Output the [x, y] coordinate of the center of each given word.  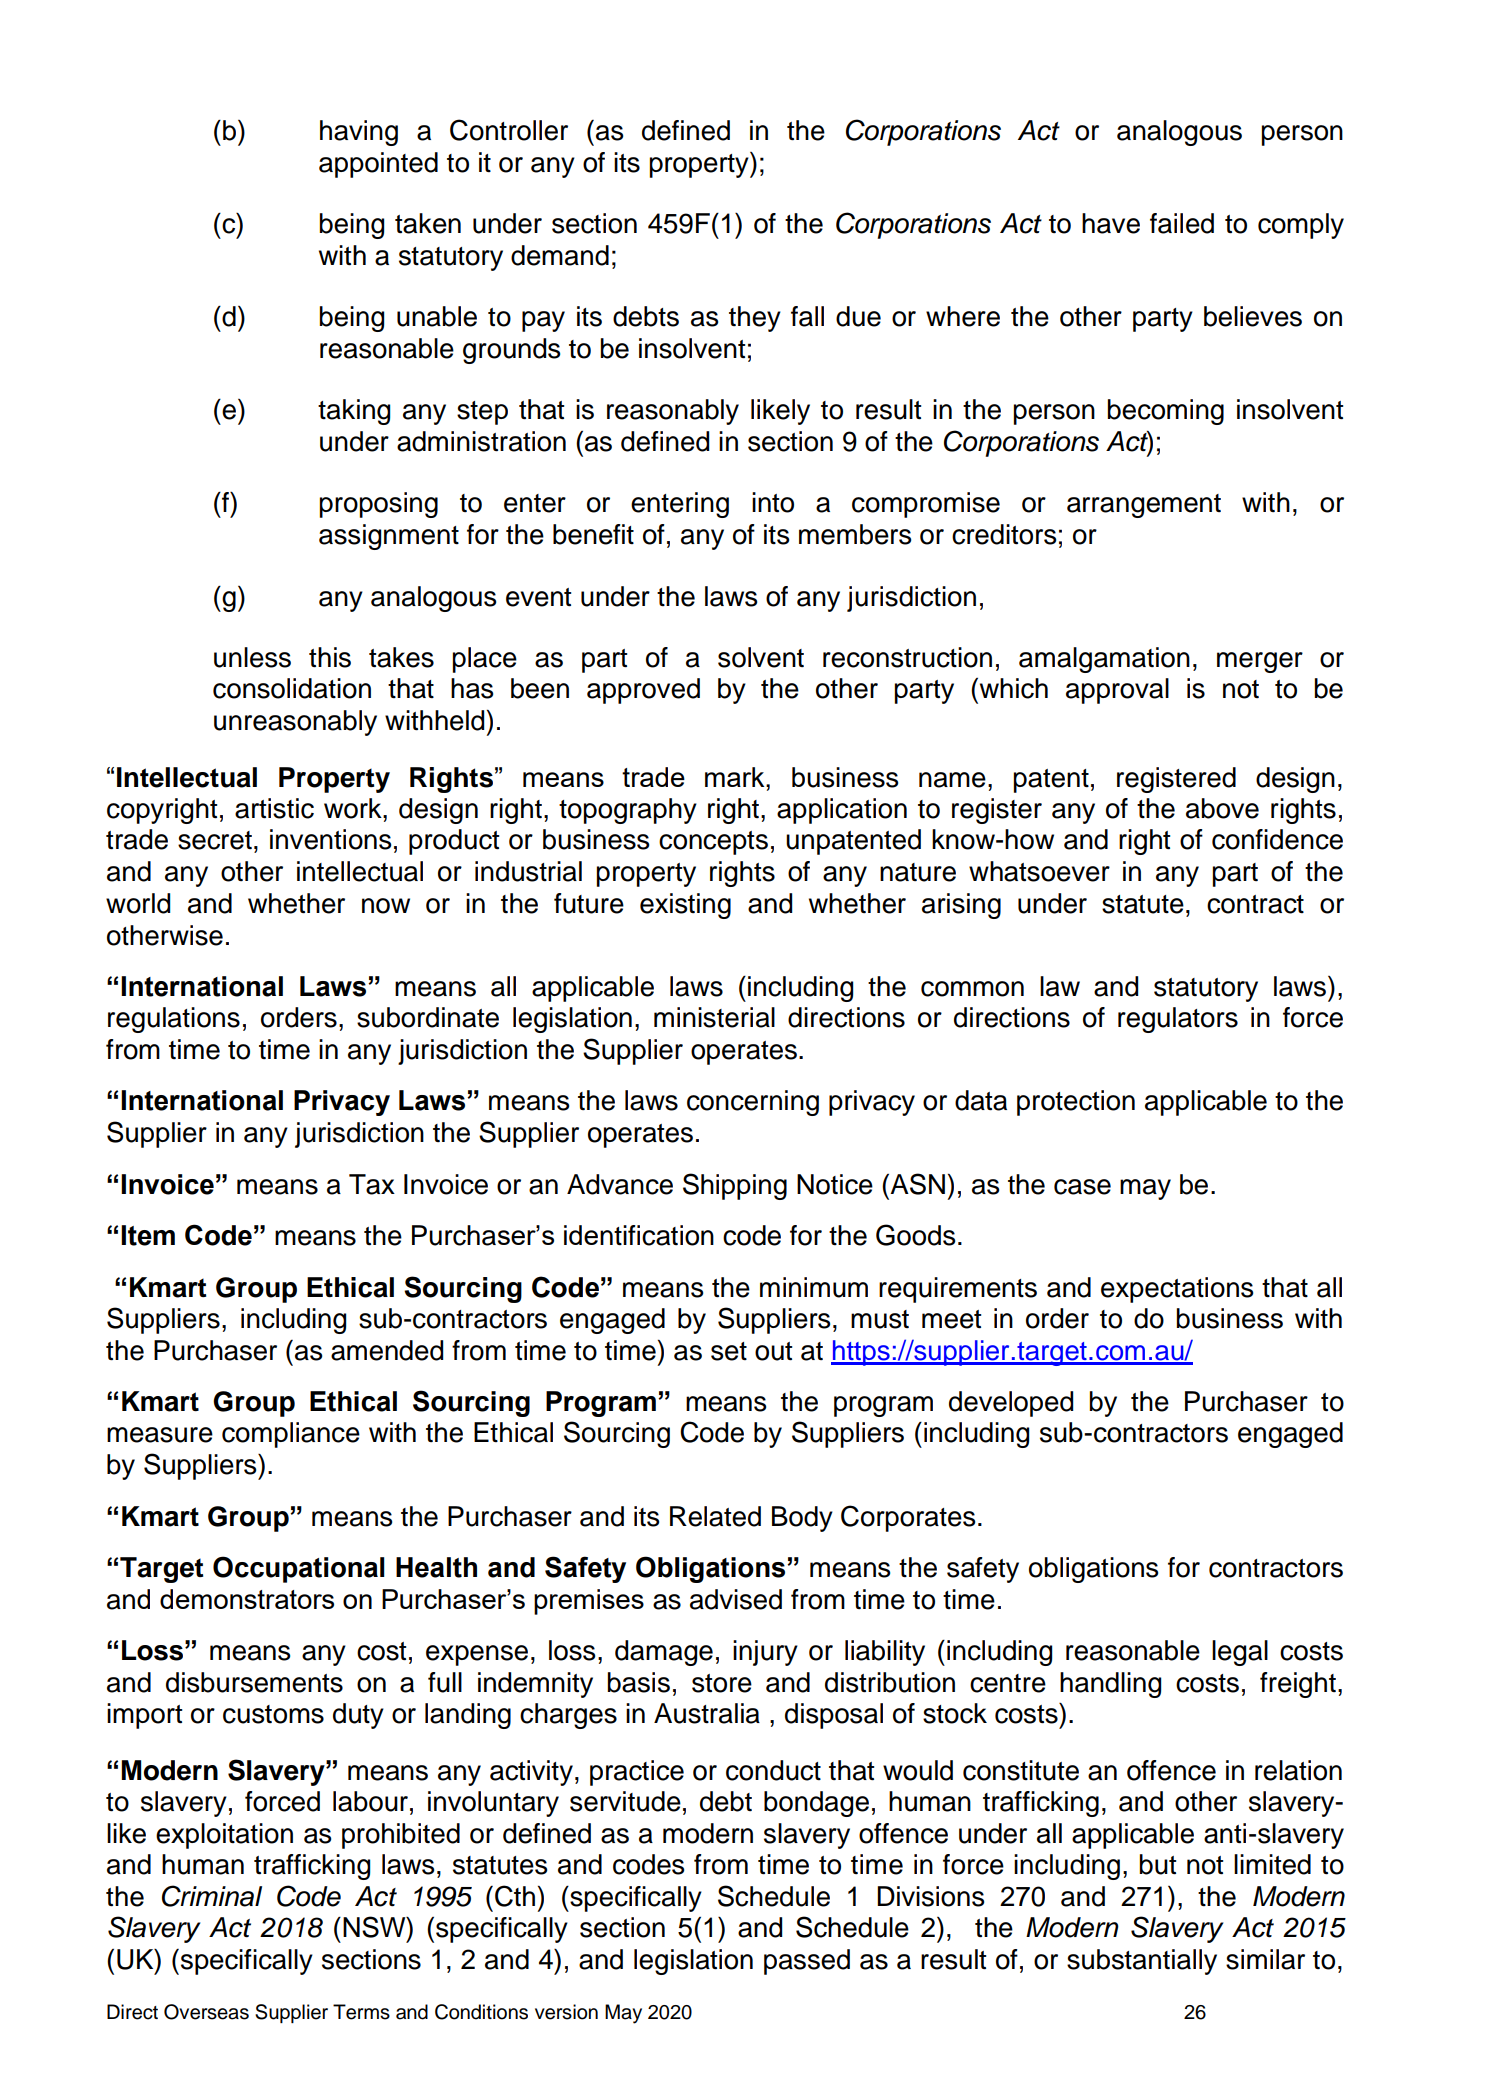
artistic [274, 808]
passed [807, 1962]
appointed [378, 165]
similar [1265, 1959]
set [729, 1351]
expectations [1177, 1290]
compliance [291, 1435]
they [755, 319]
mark [736, 777]
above [1222, 808]
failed [1182, 223]
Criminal [212, 1896]
